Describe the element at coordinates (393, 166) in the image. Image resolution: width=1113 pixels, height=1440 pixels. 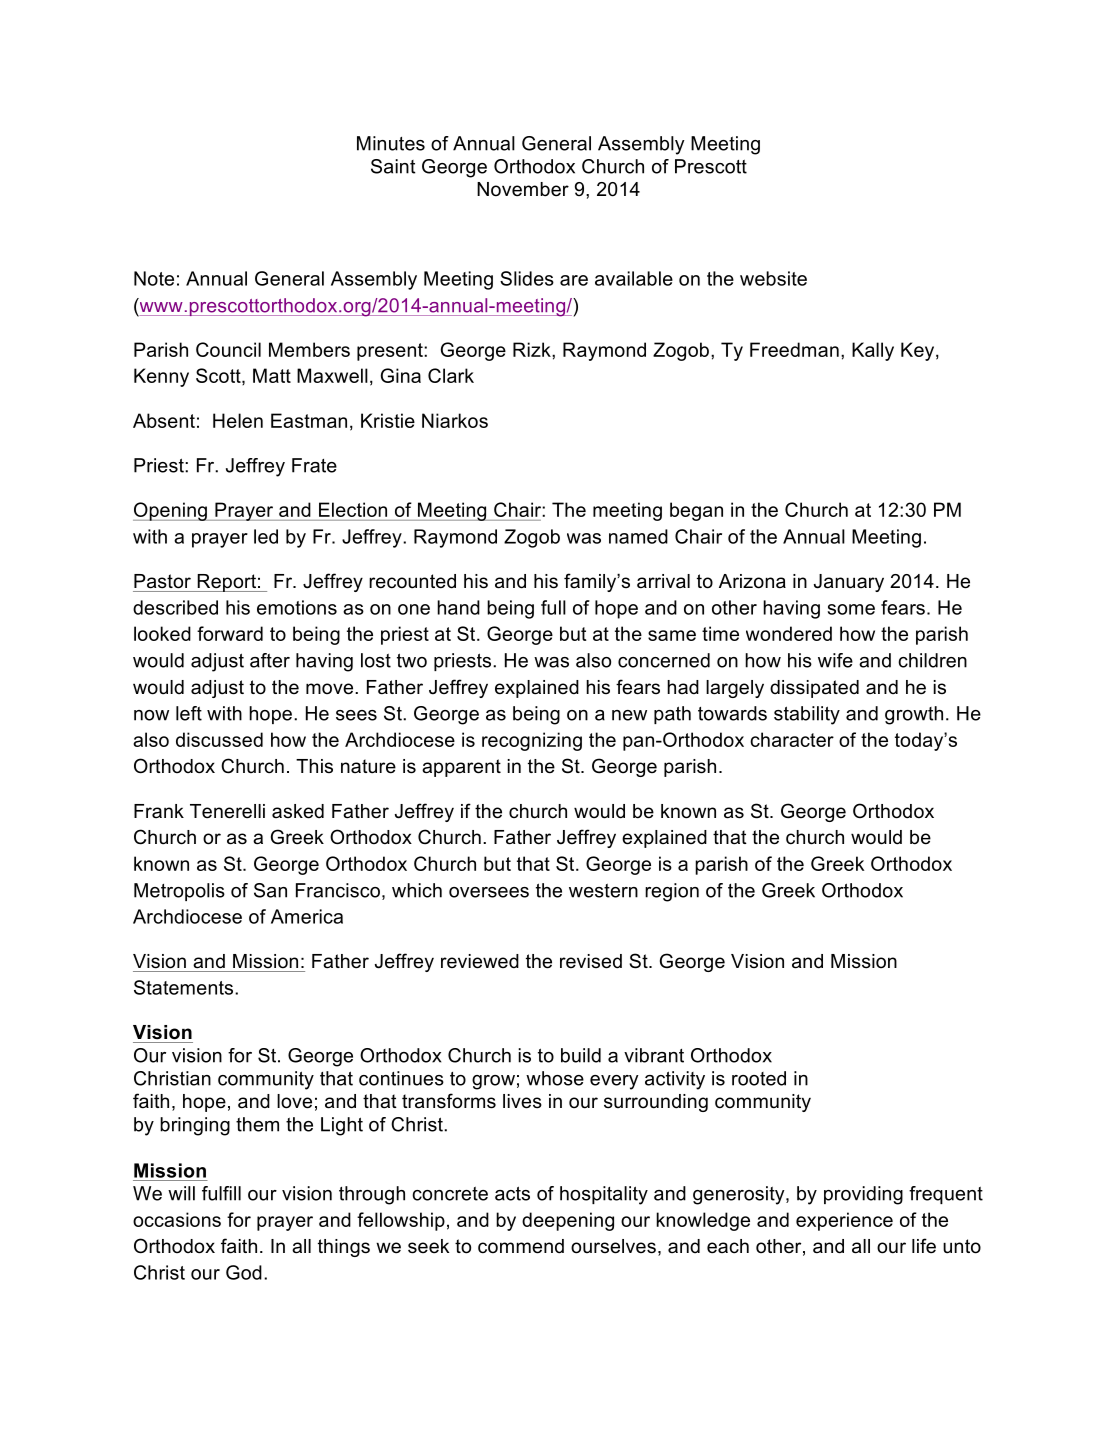
I see `Saint` at that location.
